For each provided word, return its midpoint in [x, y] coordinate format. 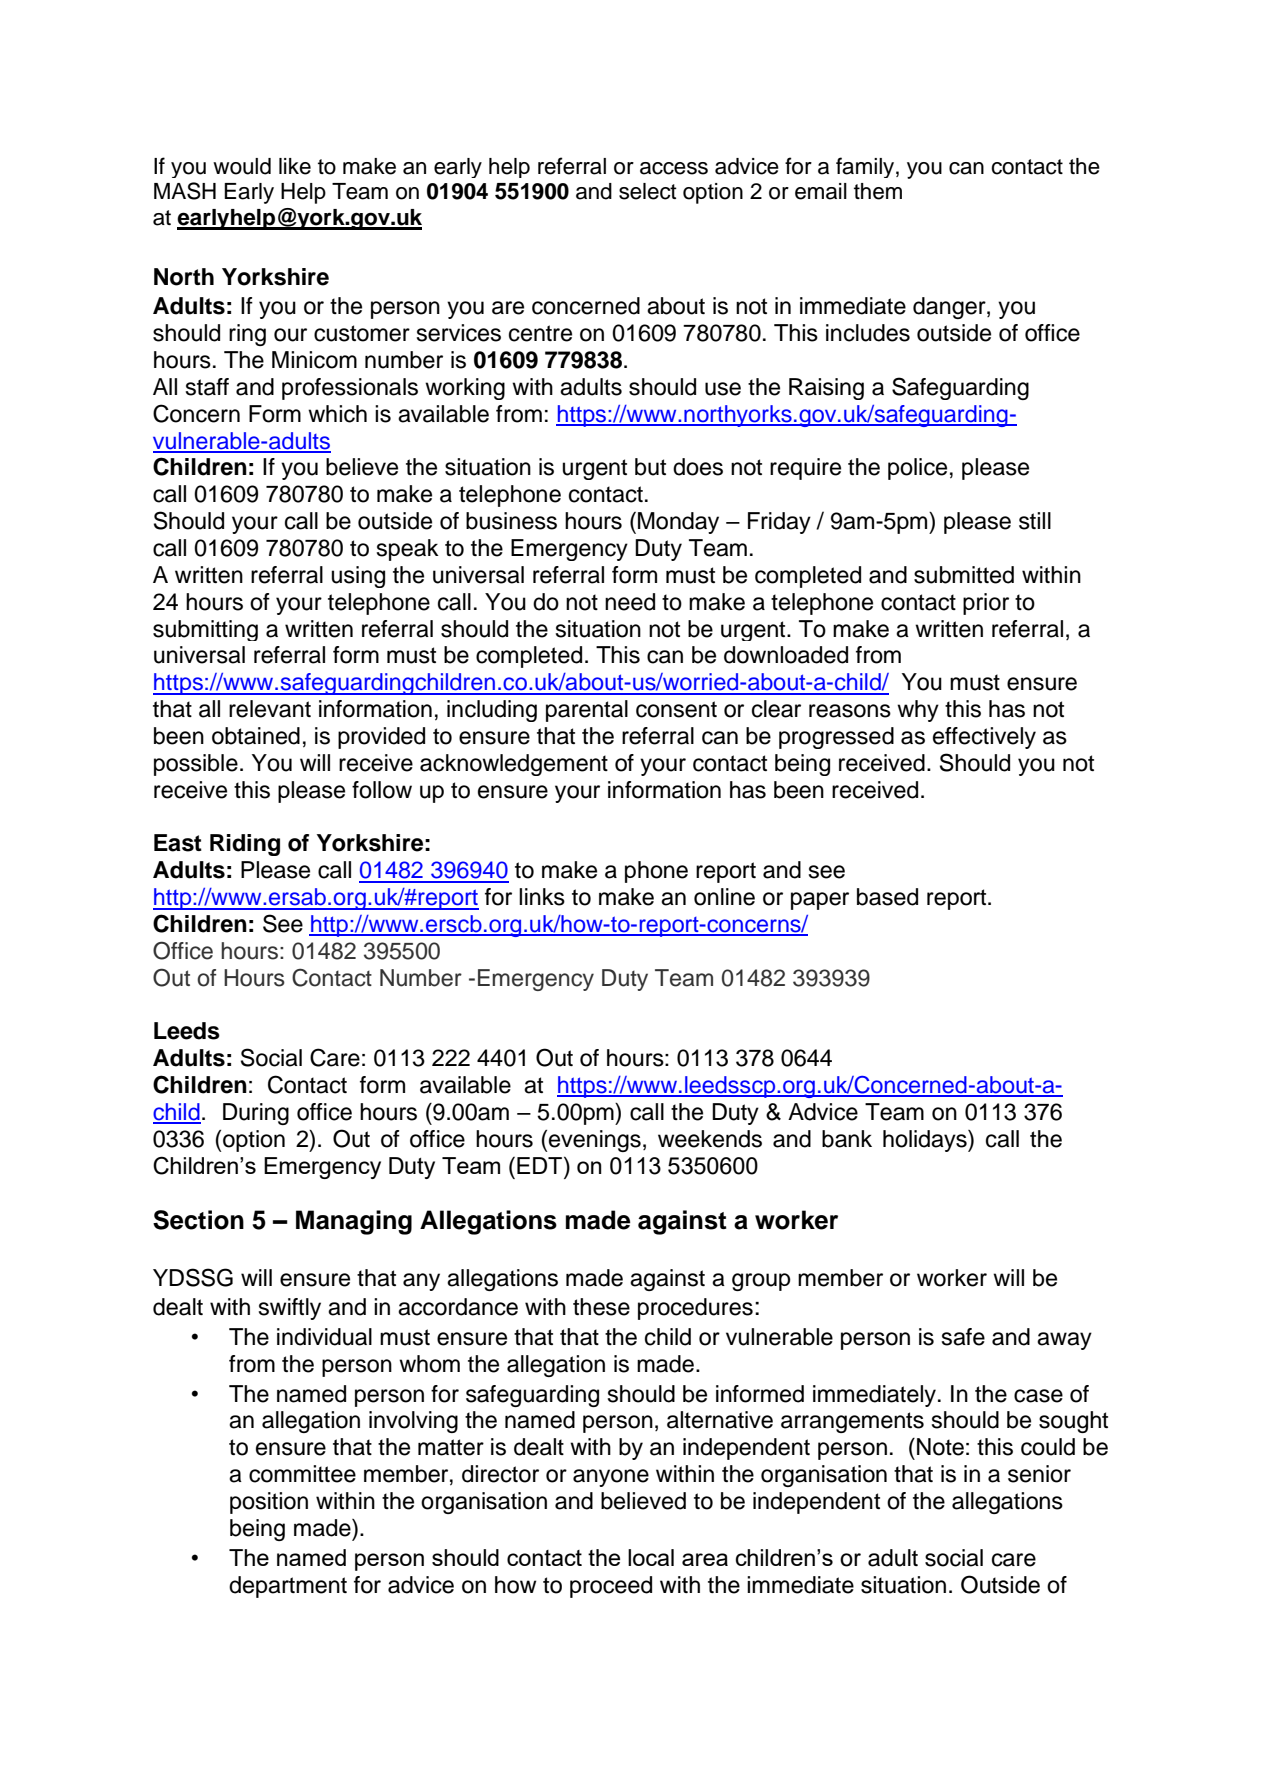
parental [587, 711]
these [601, 1307]
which [337, 414]
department [288, 1587]
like [295, 166]
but [650, 467]
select [648, 191]
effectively [984, 738]
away [1064, 1341]
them [878, 191]
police [917, 469]
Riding [245, 845]
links [542, 897]
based [887, 897]
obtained [256, 736]
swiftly [290, 1309]
